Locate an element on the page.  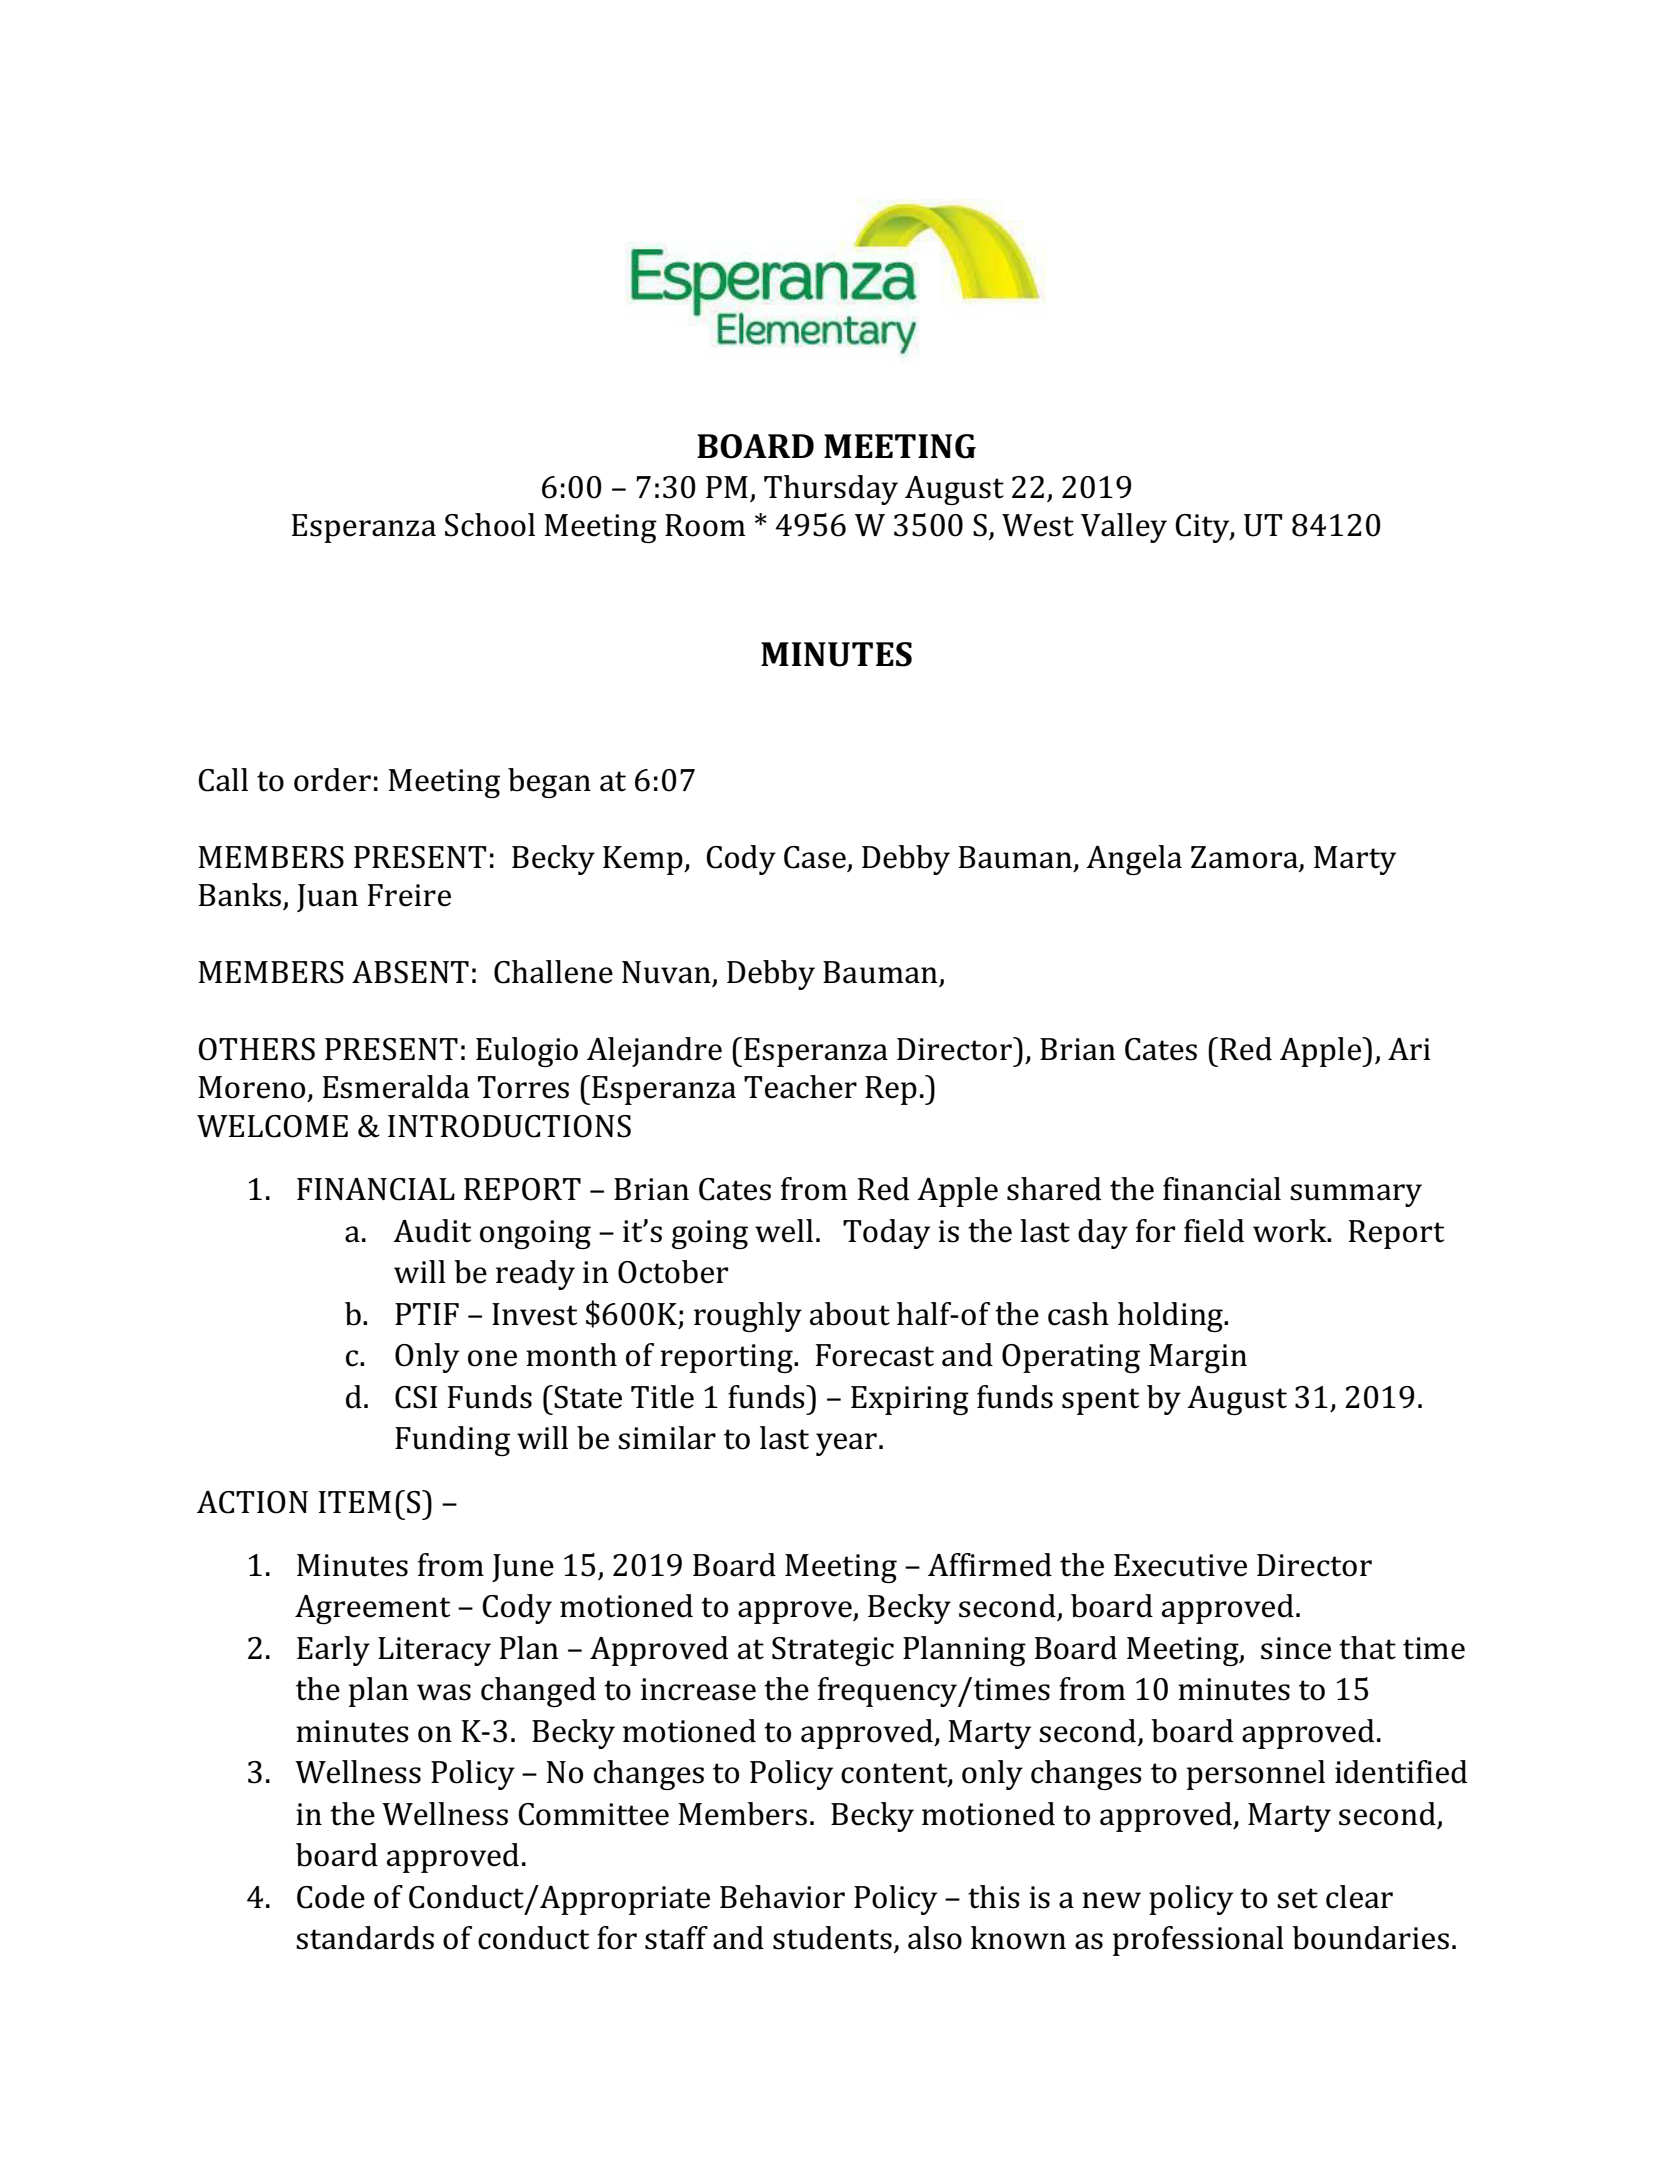
Thursday is located at coordinates (831, 490).
